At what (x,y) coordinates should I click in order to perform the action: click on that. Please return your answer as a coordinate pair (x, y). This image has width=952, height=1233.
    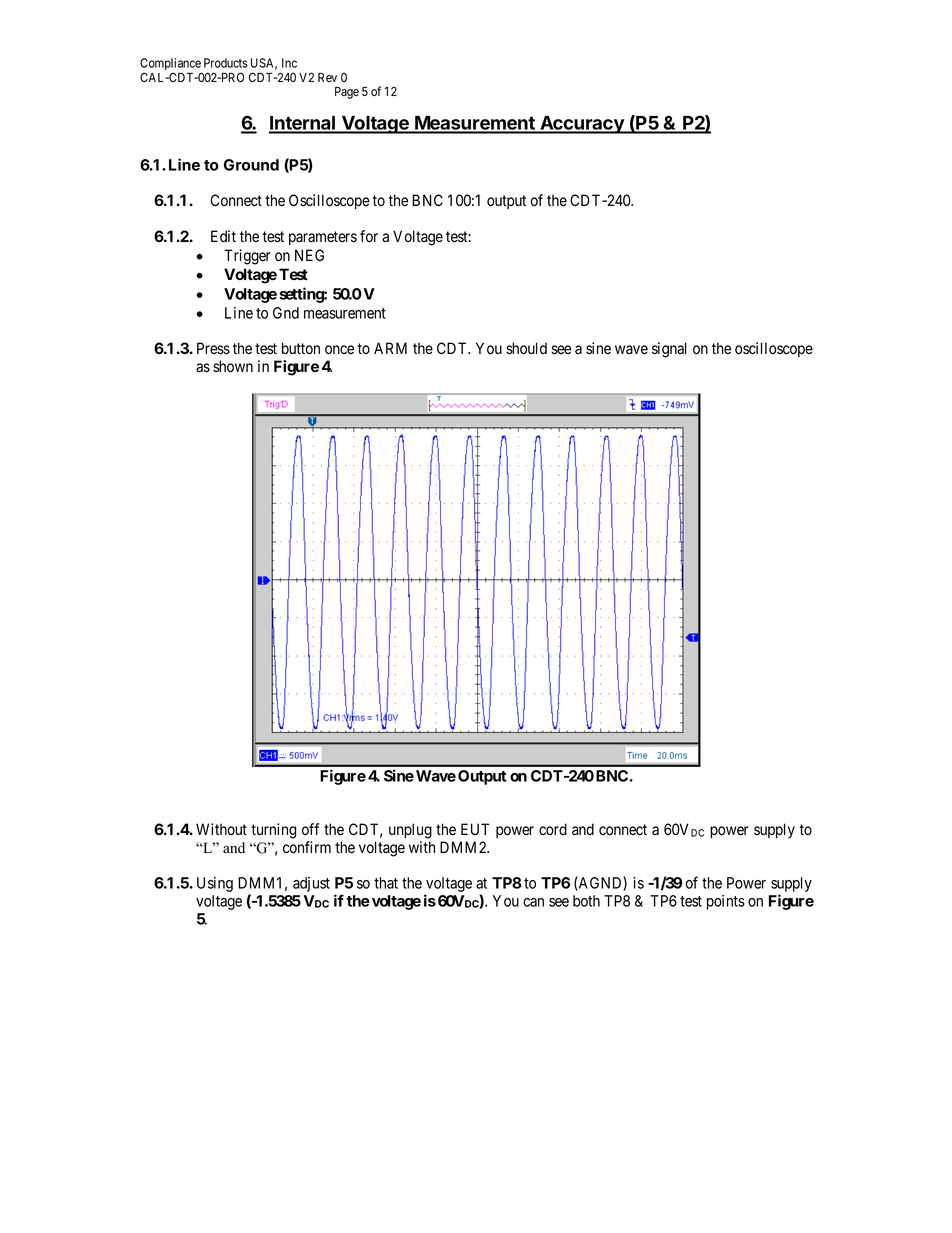
    Looking at the image, I should click on (386, 883).
